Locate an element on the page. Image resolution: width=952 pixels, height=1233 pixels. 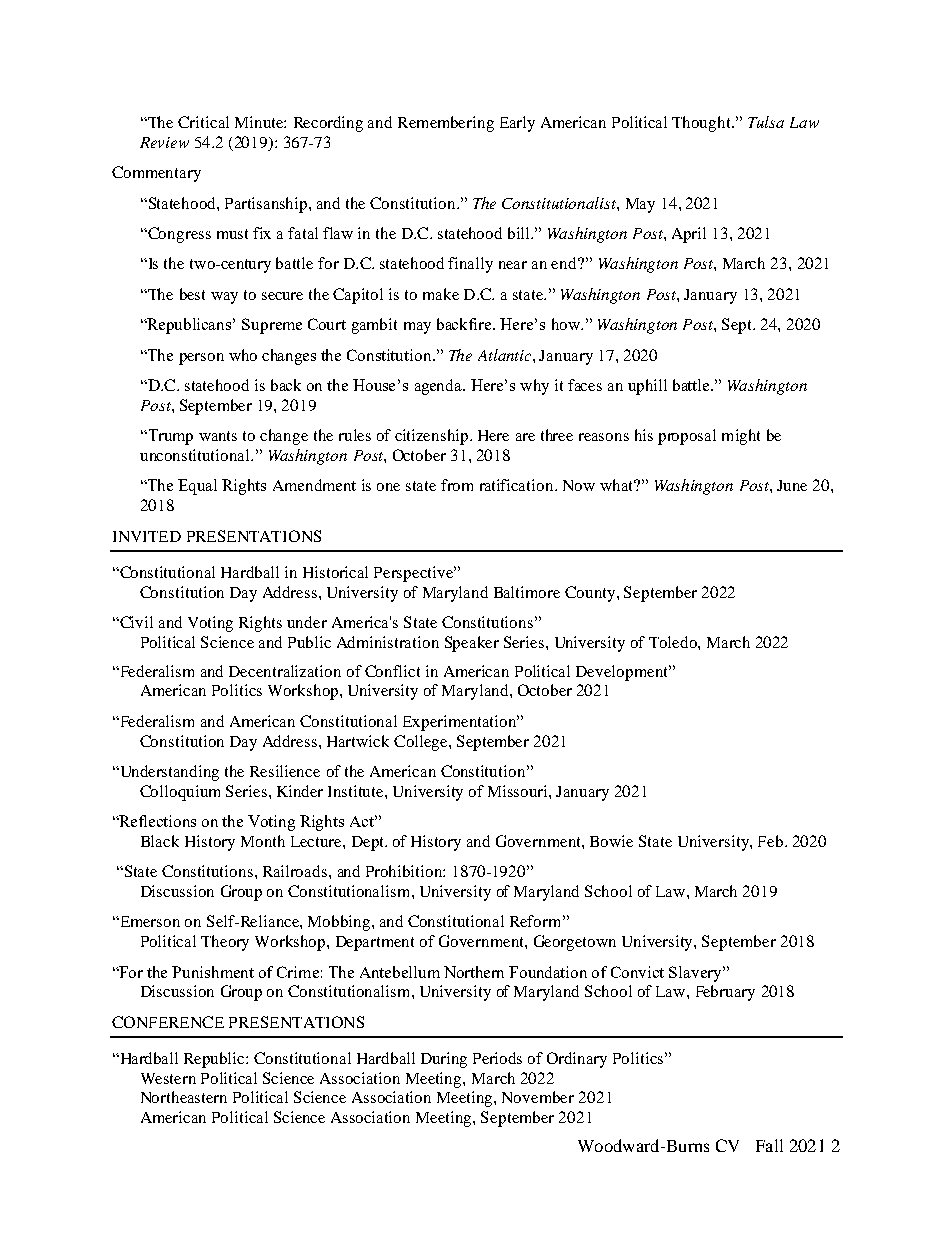
During is located at coordinates (444, 1060).
